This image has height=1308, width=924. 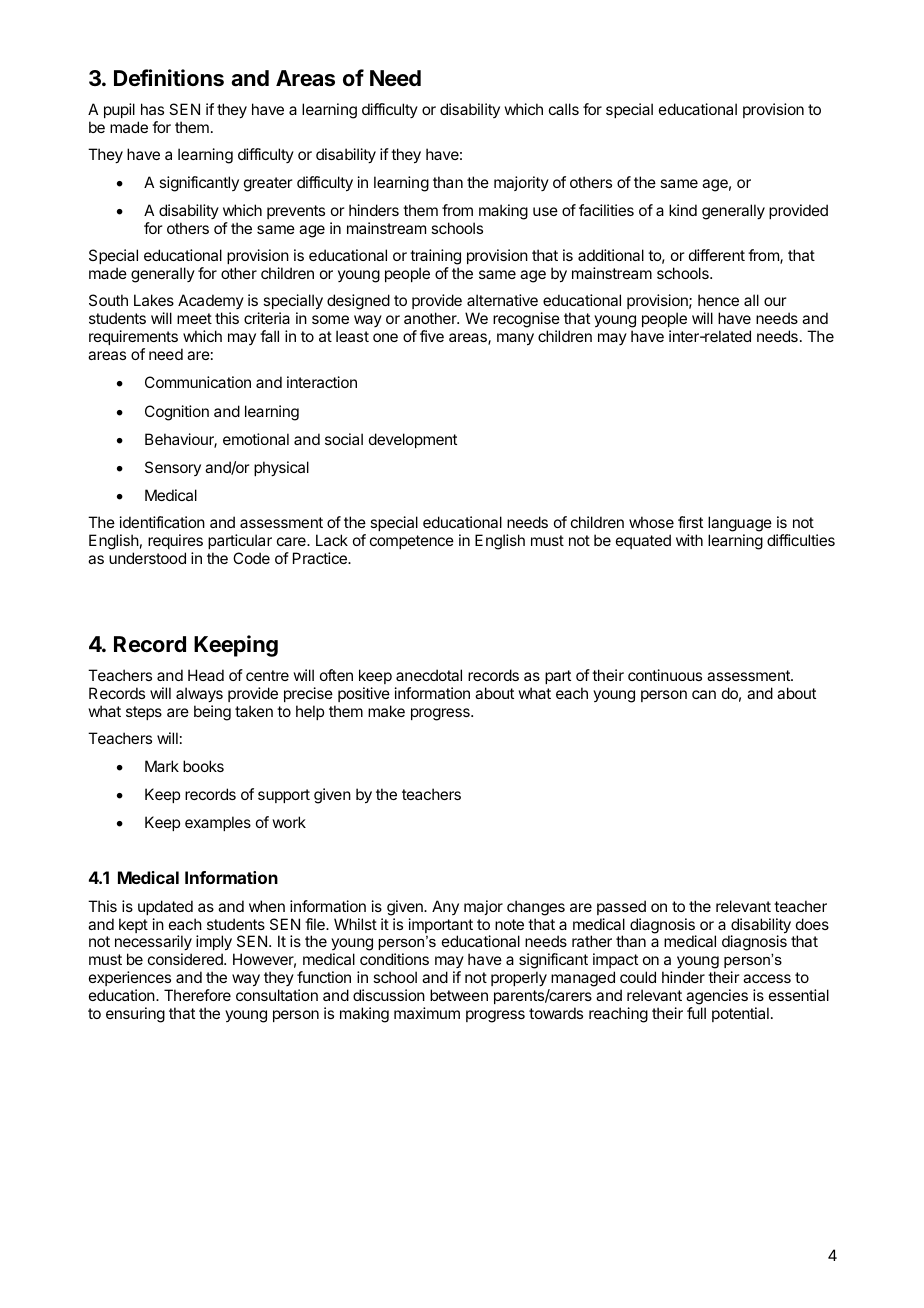 I want to click on five, so click(x=432, y=336).
